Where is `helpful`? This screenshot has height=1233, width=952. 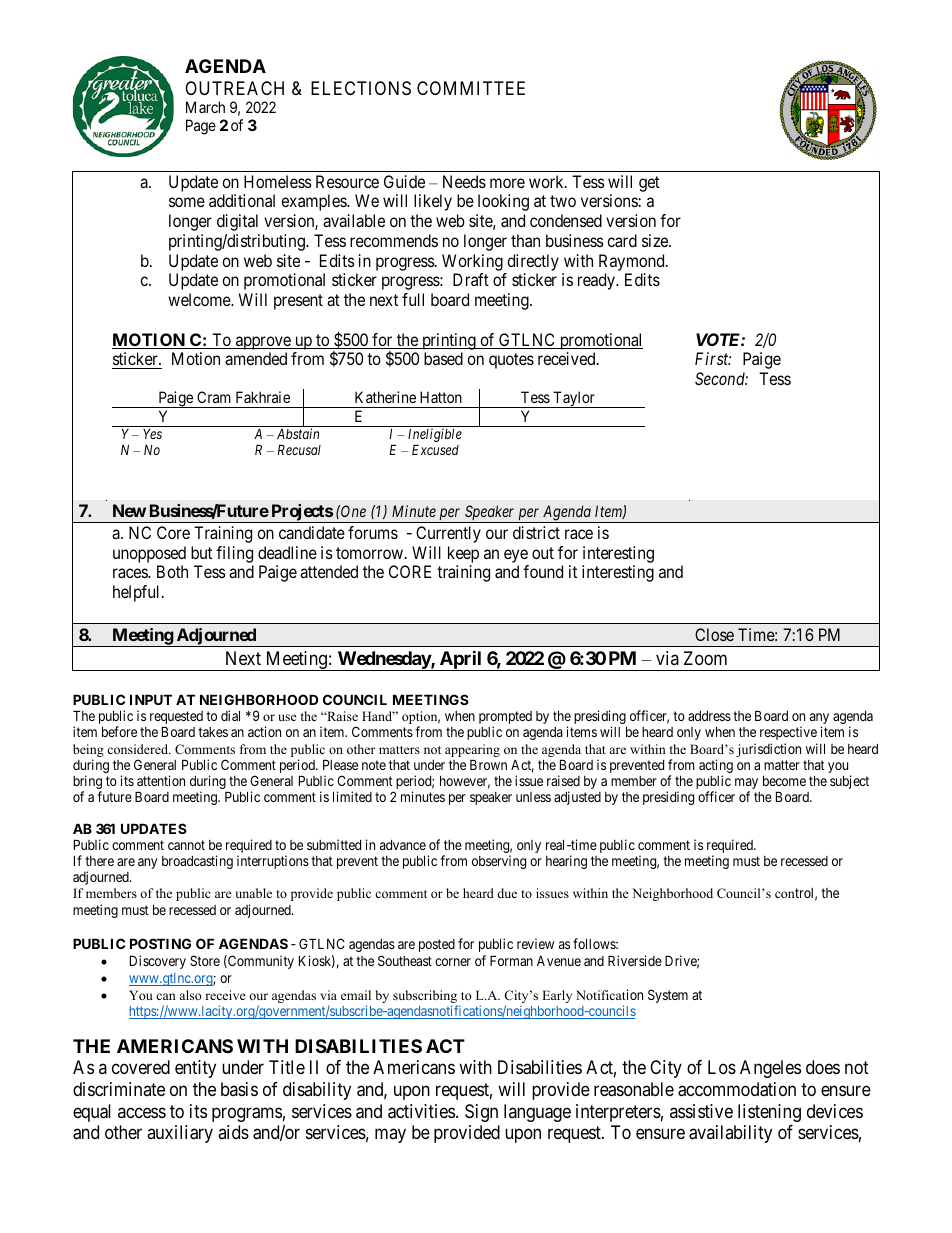 helpful is located at coordinates (138, 593).
